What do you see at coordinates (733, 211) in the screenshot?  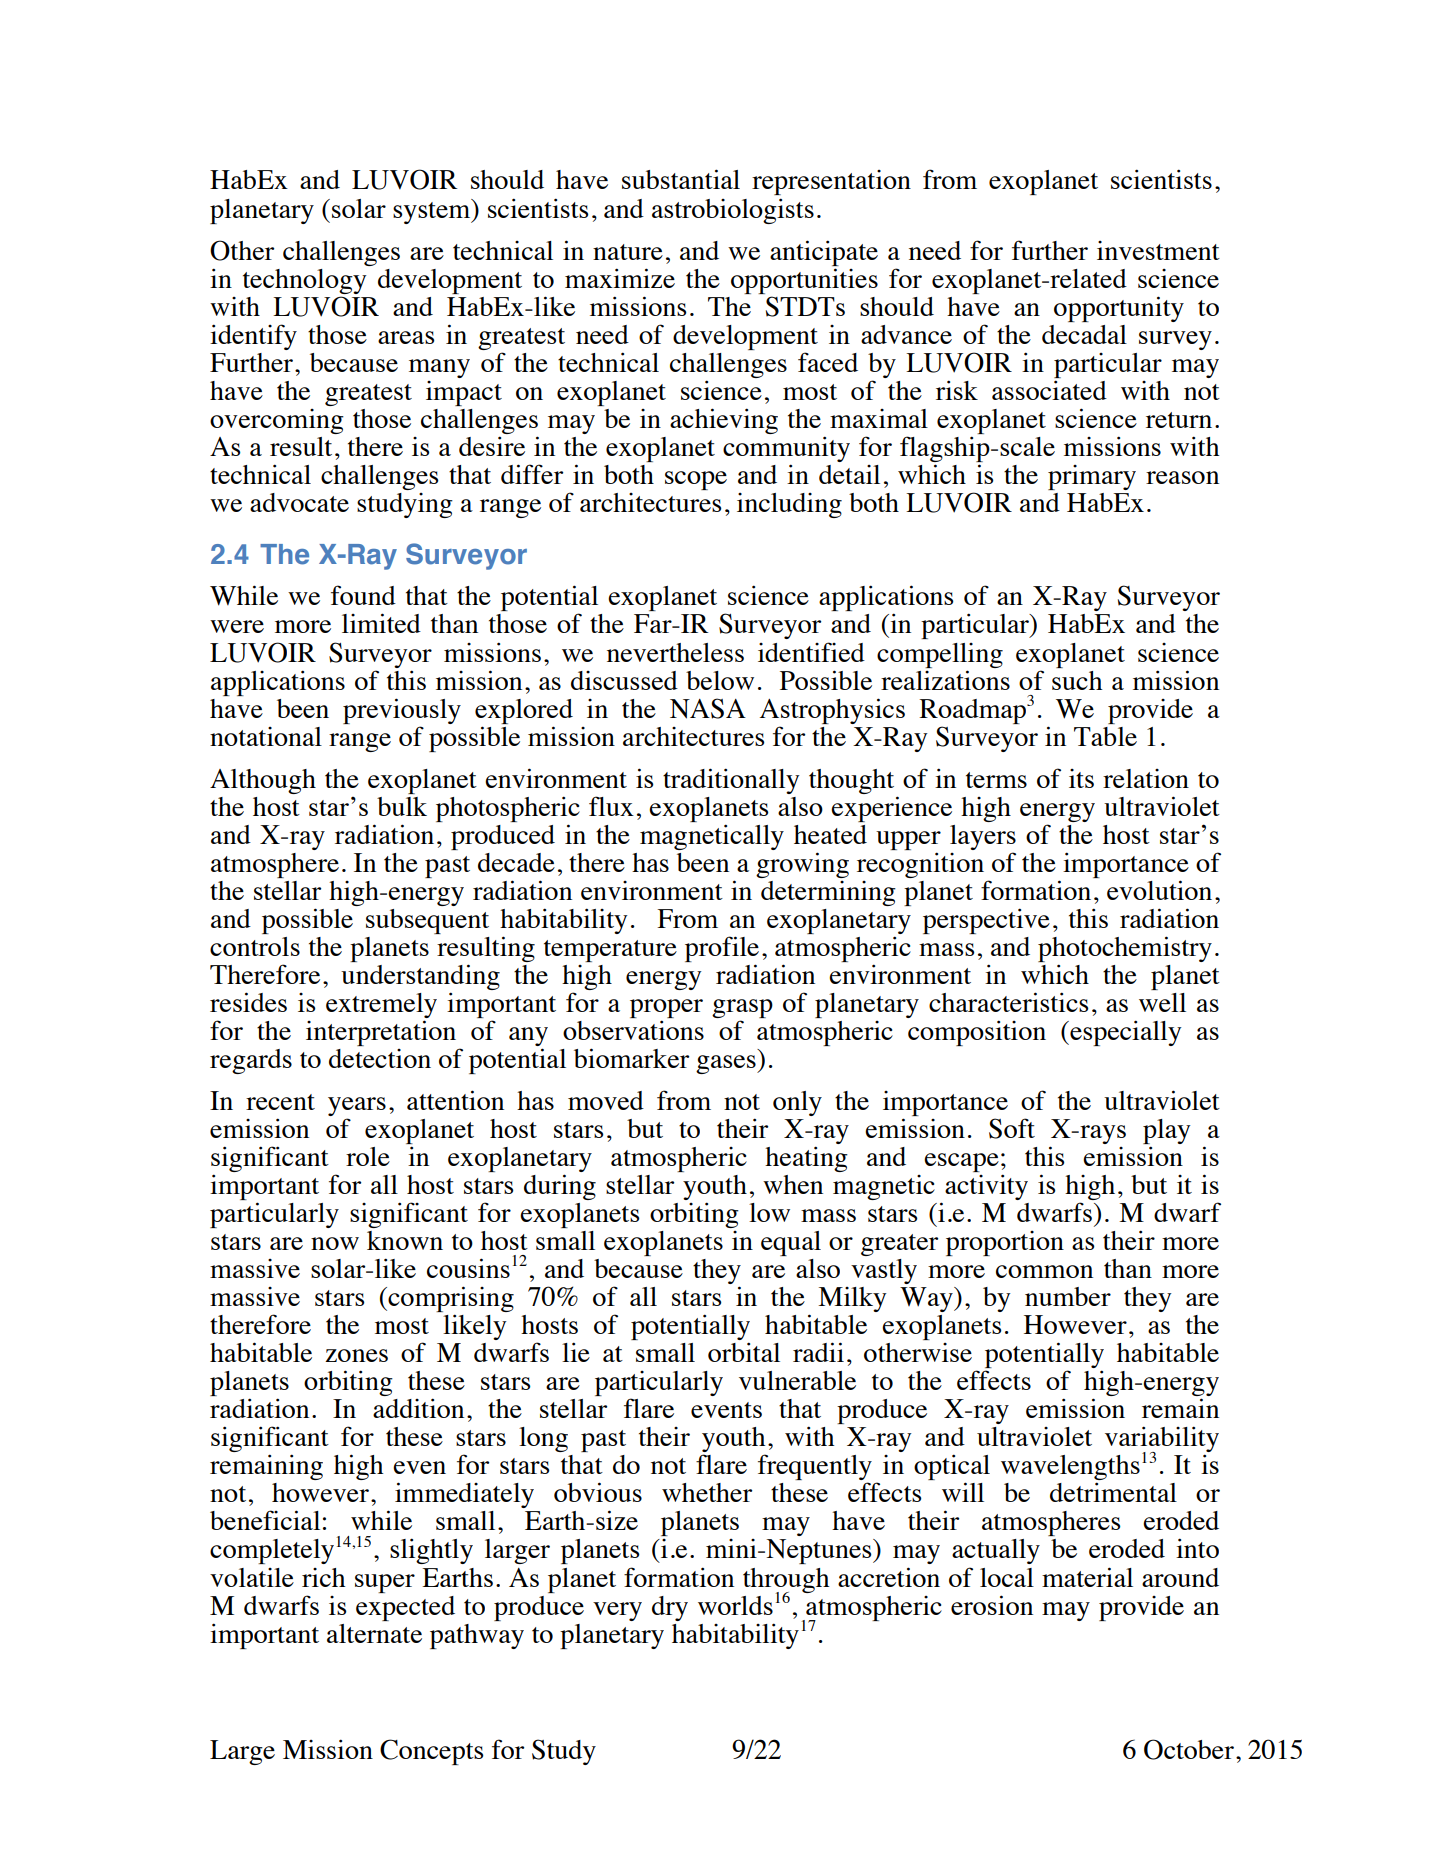 I see `astrobiologists` at bounding box center [733, 211].
